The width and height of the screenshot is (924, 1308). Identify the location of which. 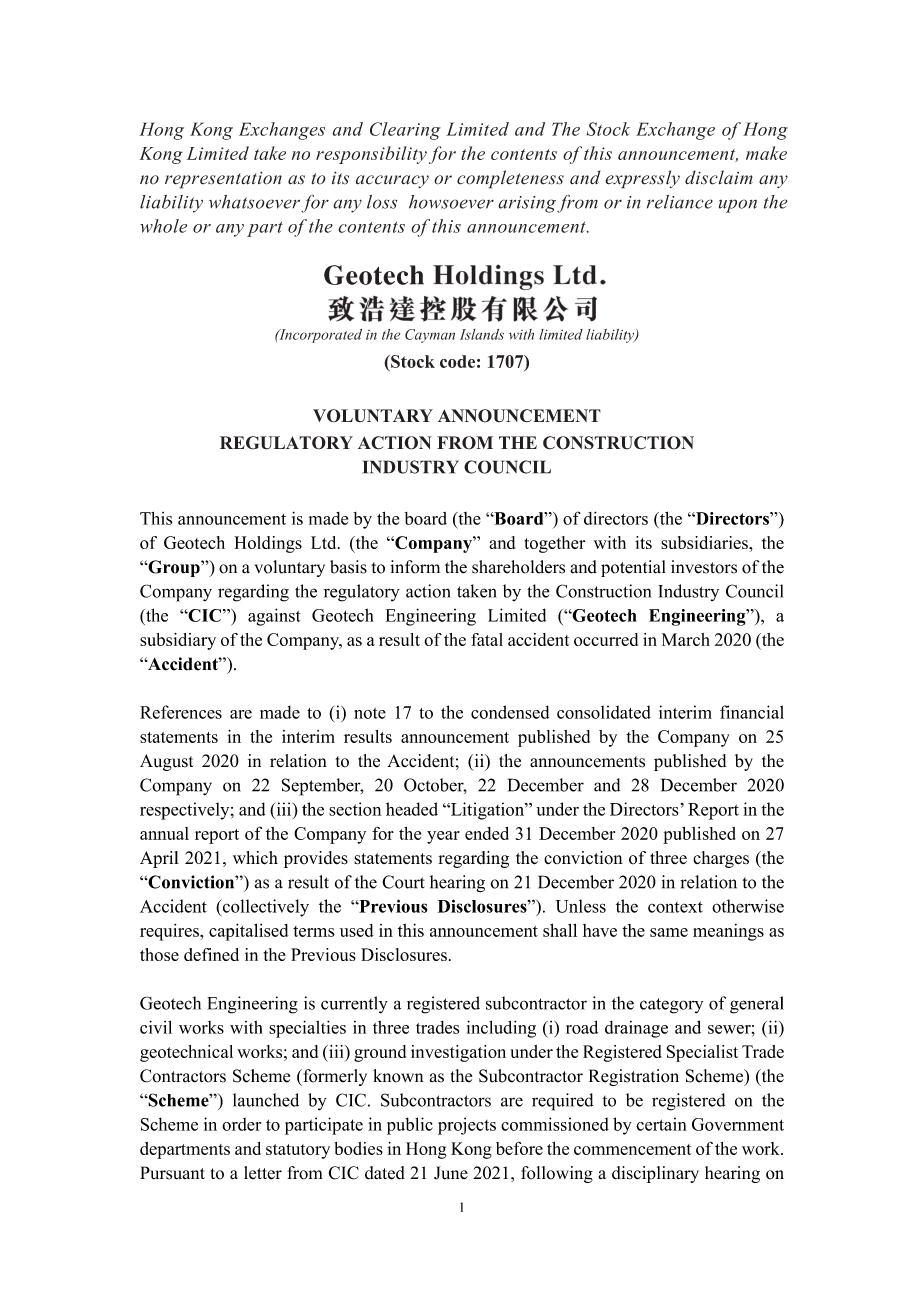
(255, 858).
